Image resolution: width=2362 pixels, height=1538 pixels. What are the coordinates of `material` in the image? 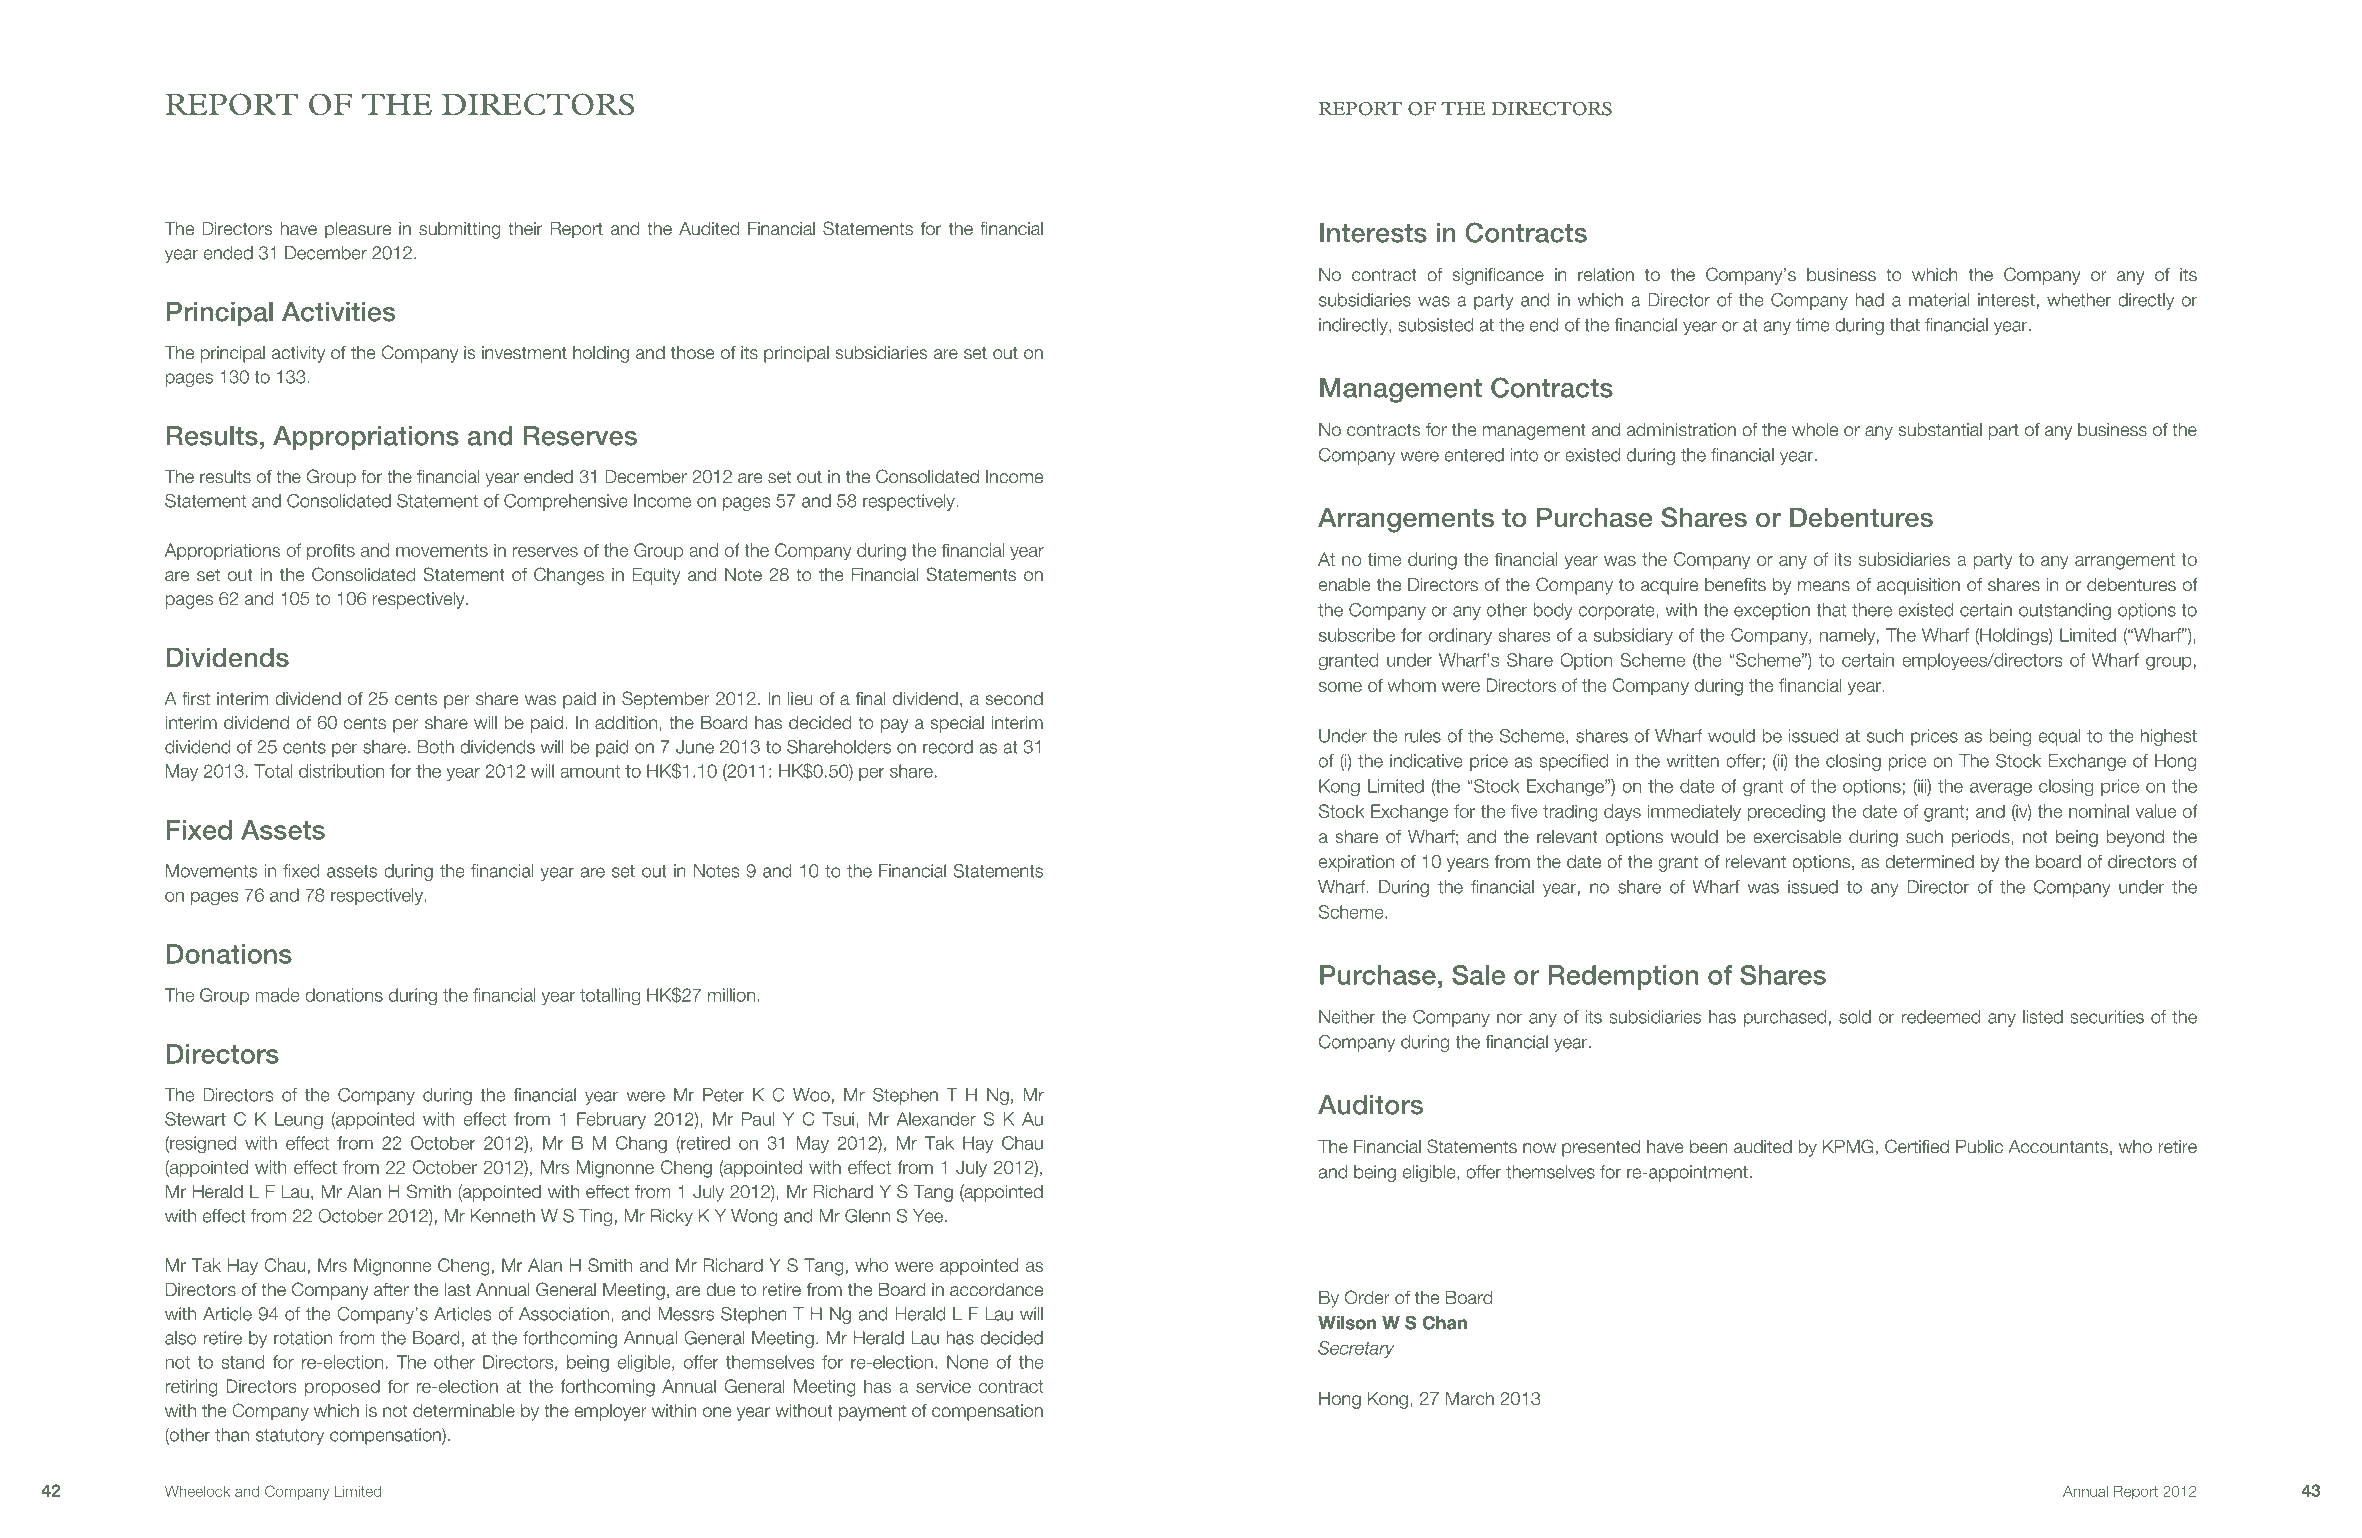 It's located at (1939, 300).
